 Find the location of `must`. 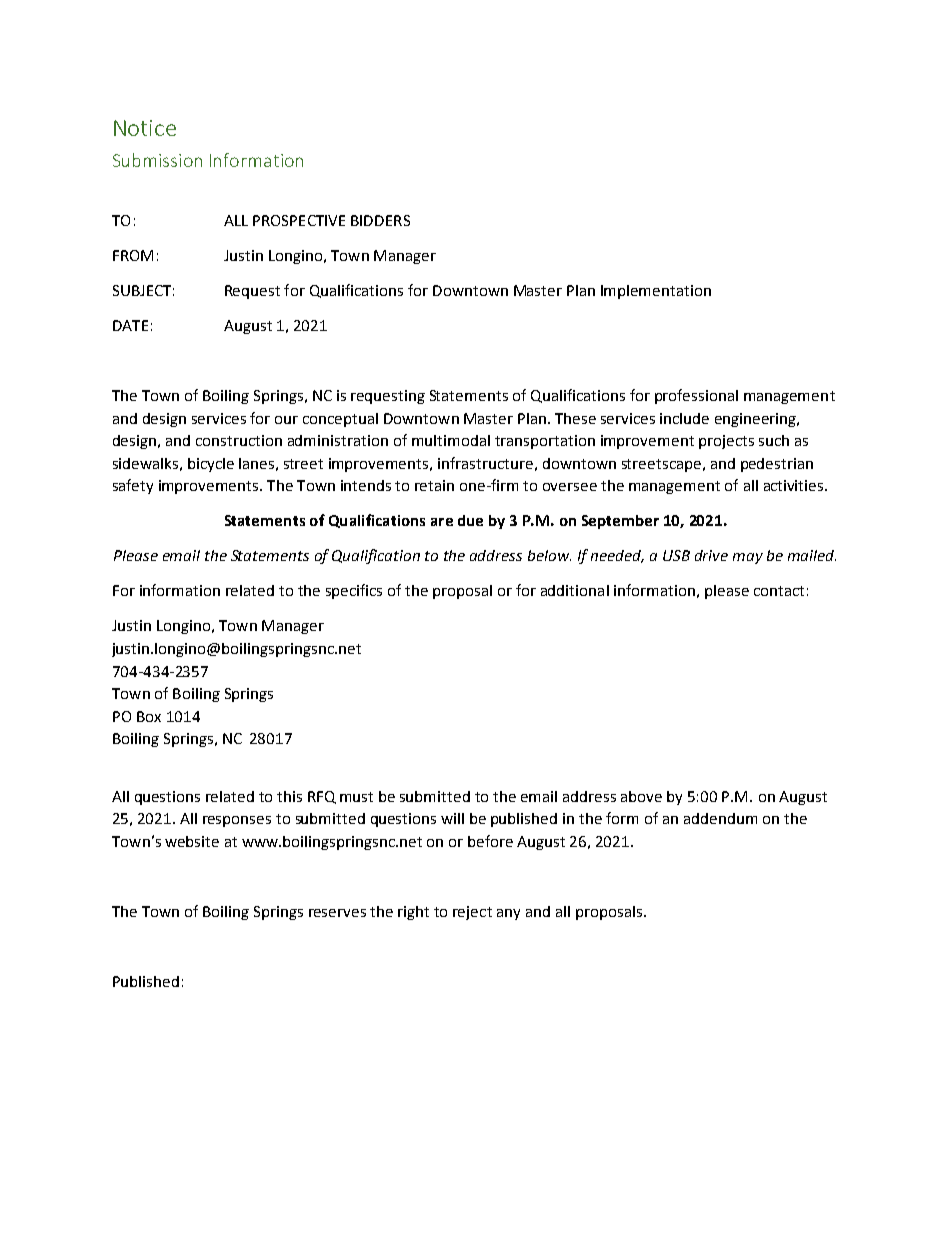

must is located at coordinates (356, 797).
